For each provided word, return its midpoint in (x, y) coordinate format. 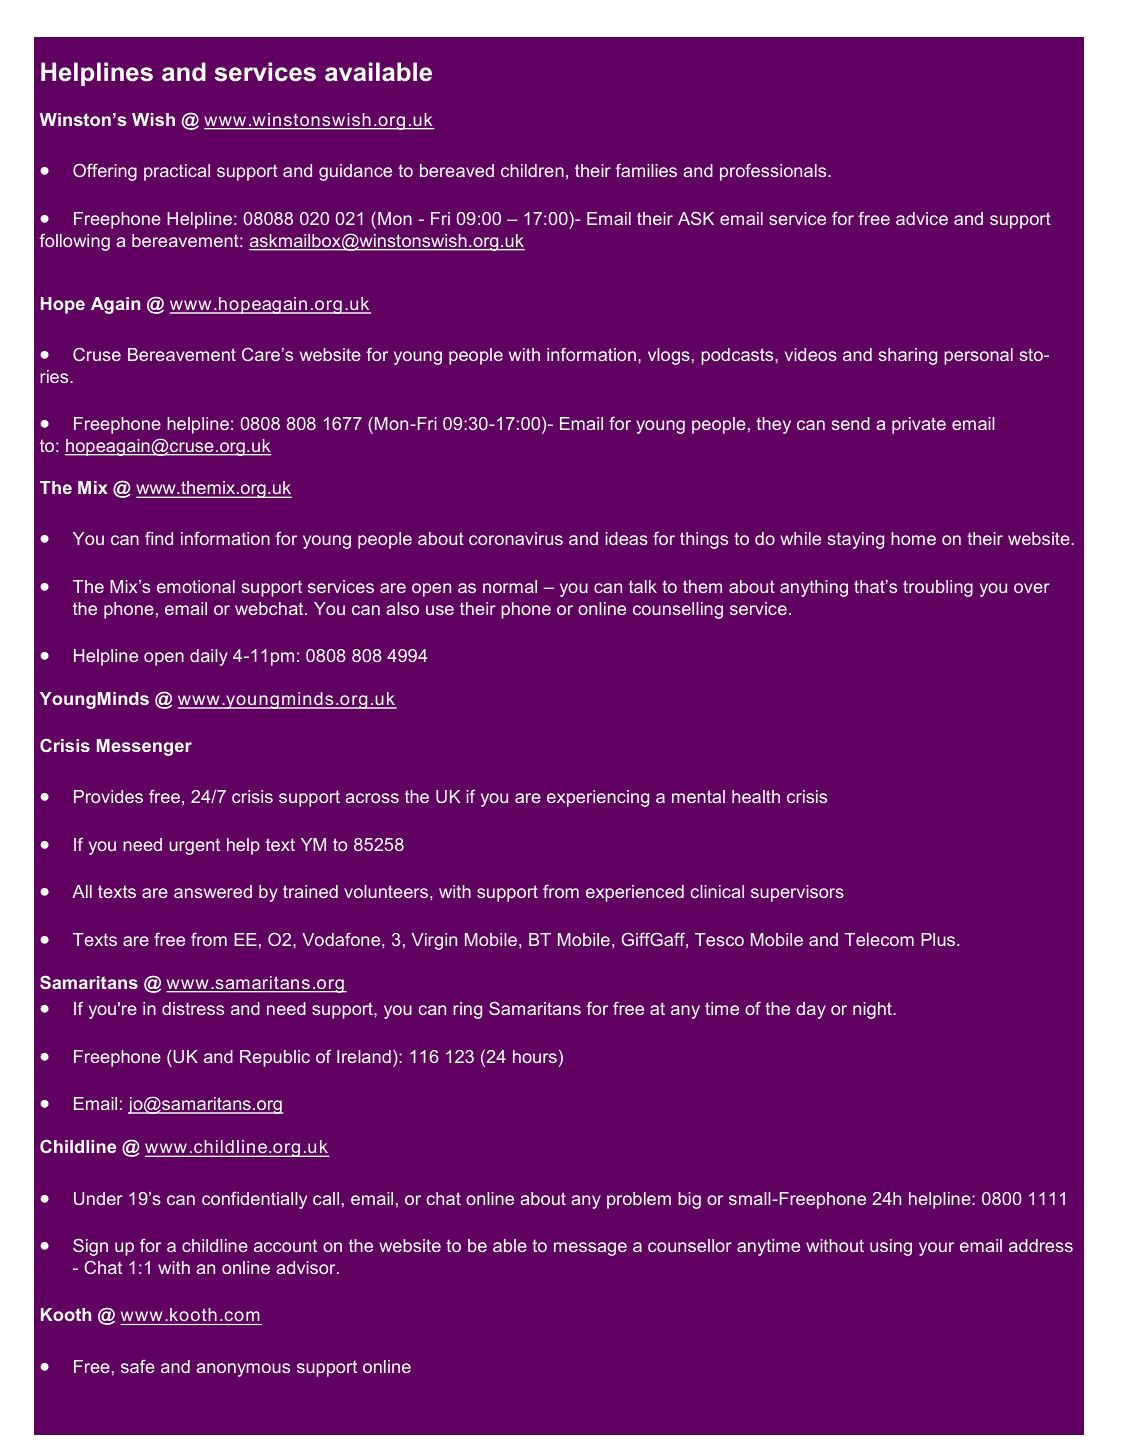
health (756, 796)
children (532, 170)
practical (177, 172)
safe (138, 1366)
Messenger (144, 747)
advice (922, 218)
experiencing (598, 798)
